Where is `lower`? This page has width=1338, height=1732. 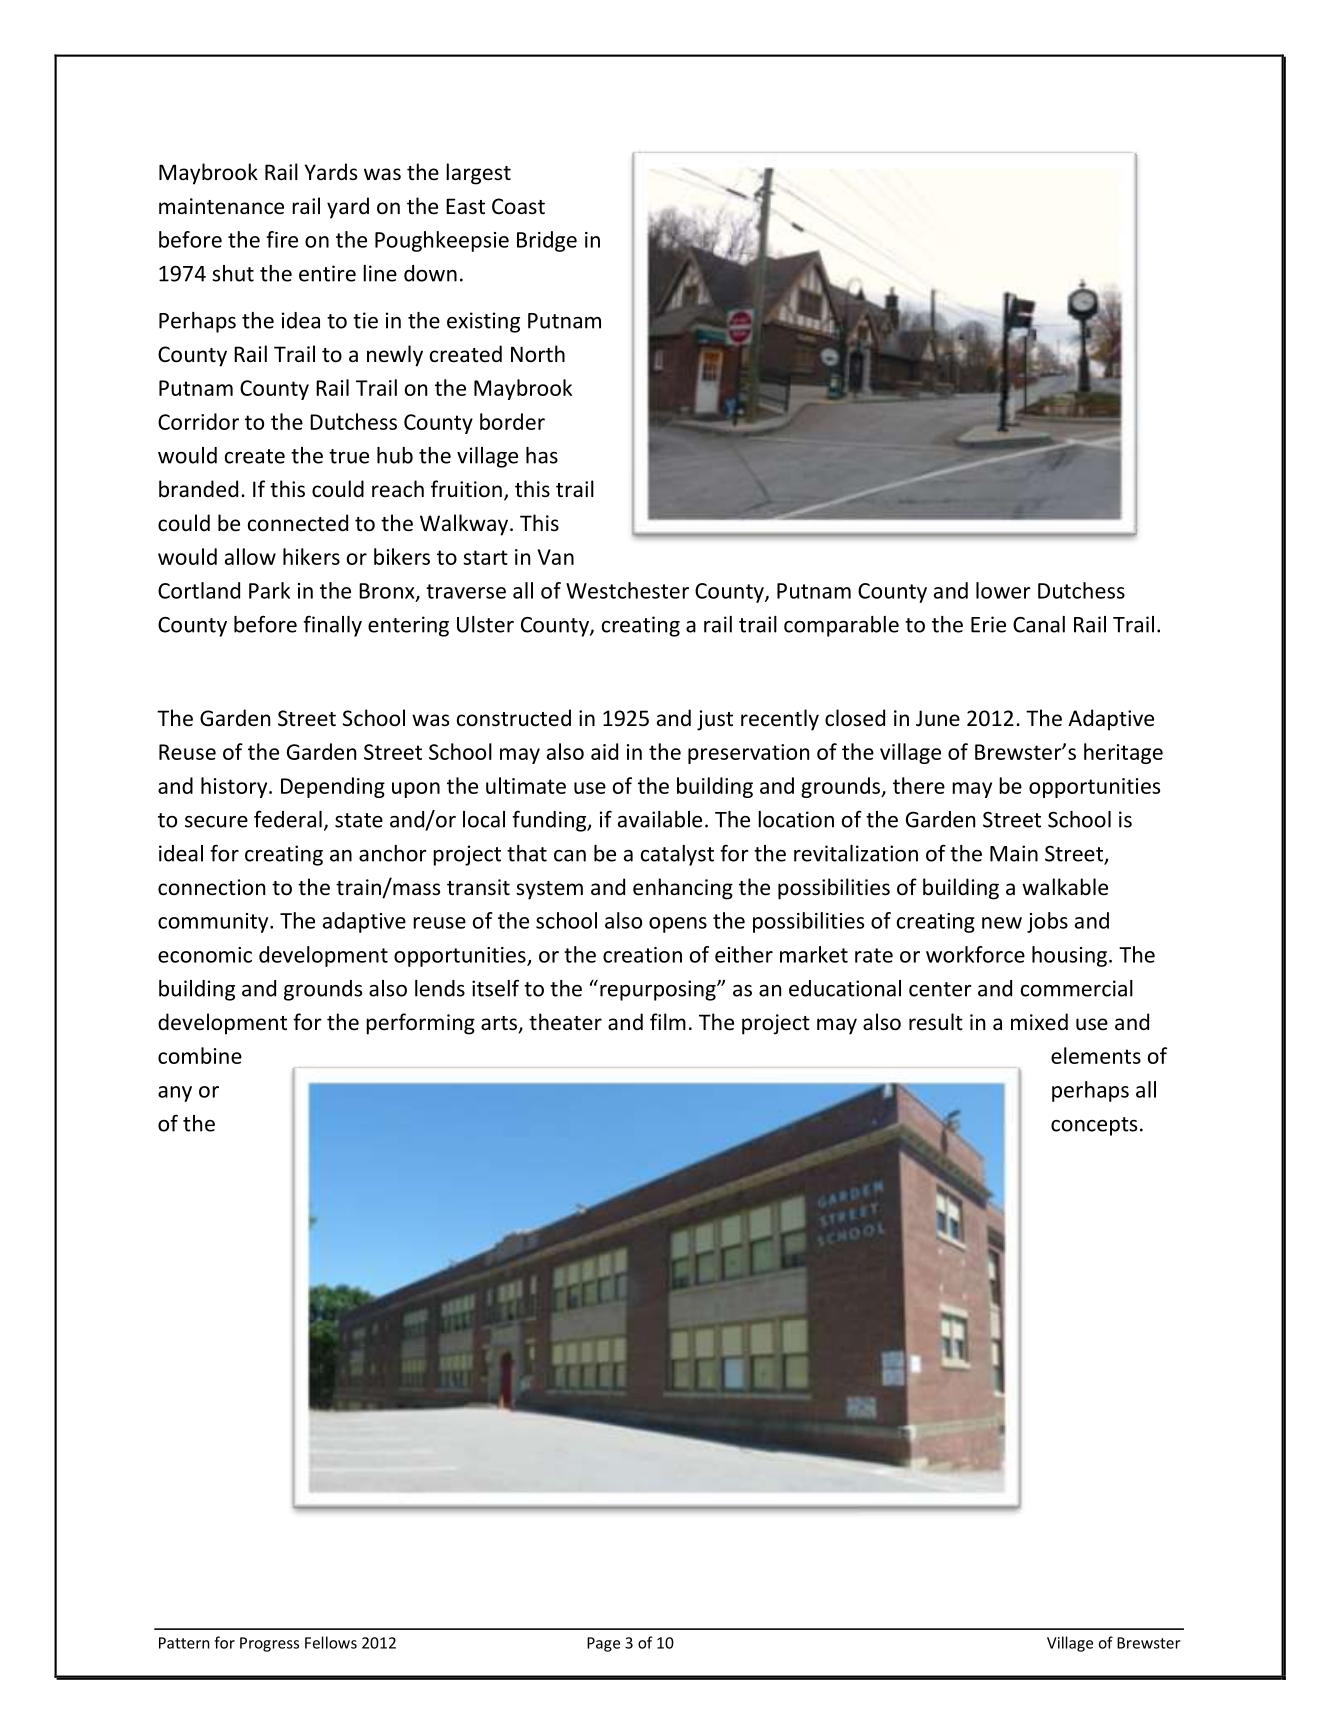
lower is located at coordinates (1003, 590).
